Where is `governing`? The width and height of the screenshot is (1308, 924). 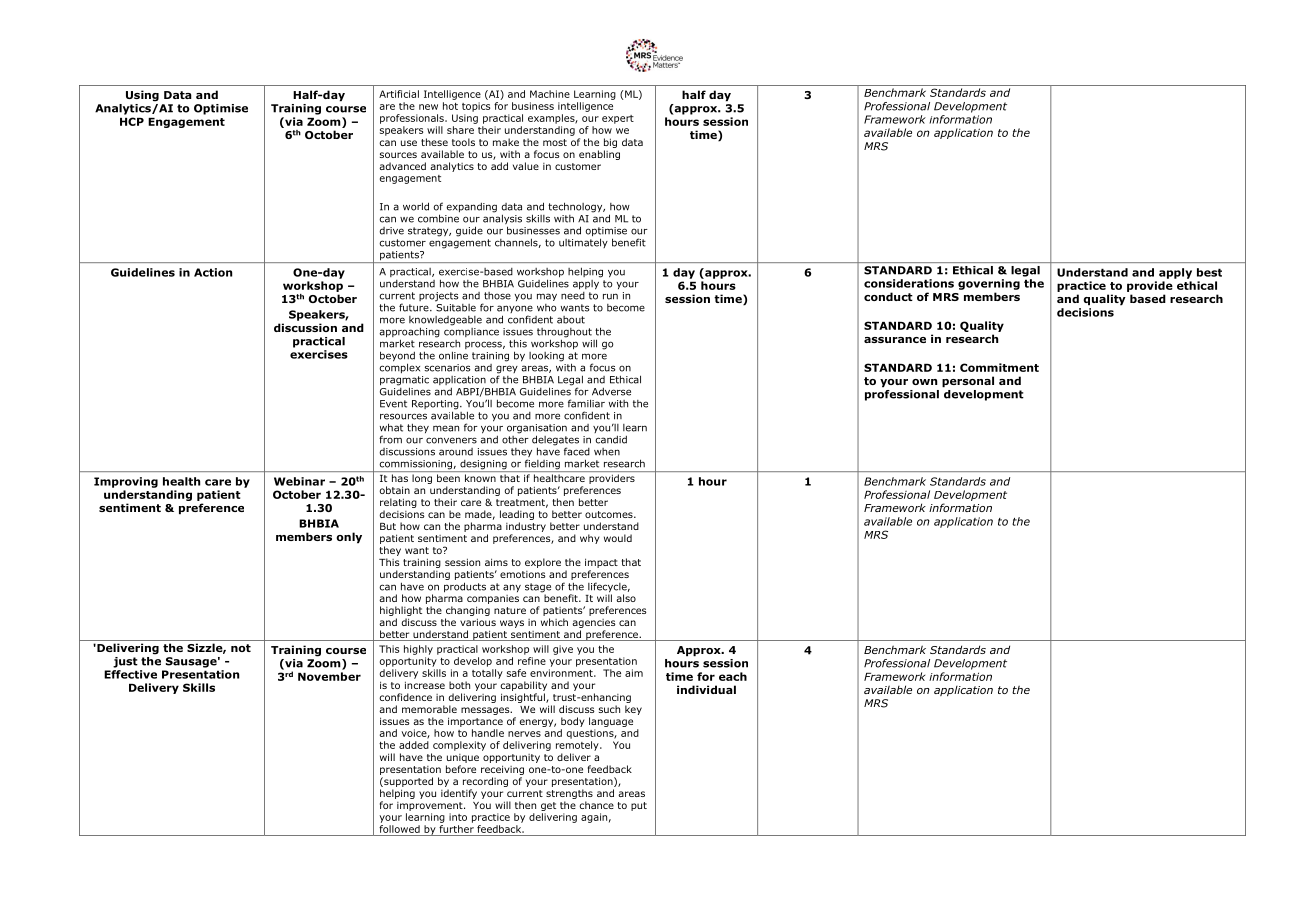 governing is located at coordinates (989, 284).
